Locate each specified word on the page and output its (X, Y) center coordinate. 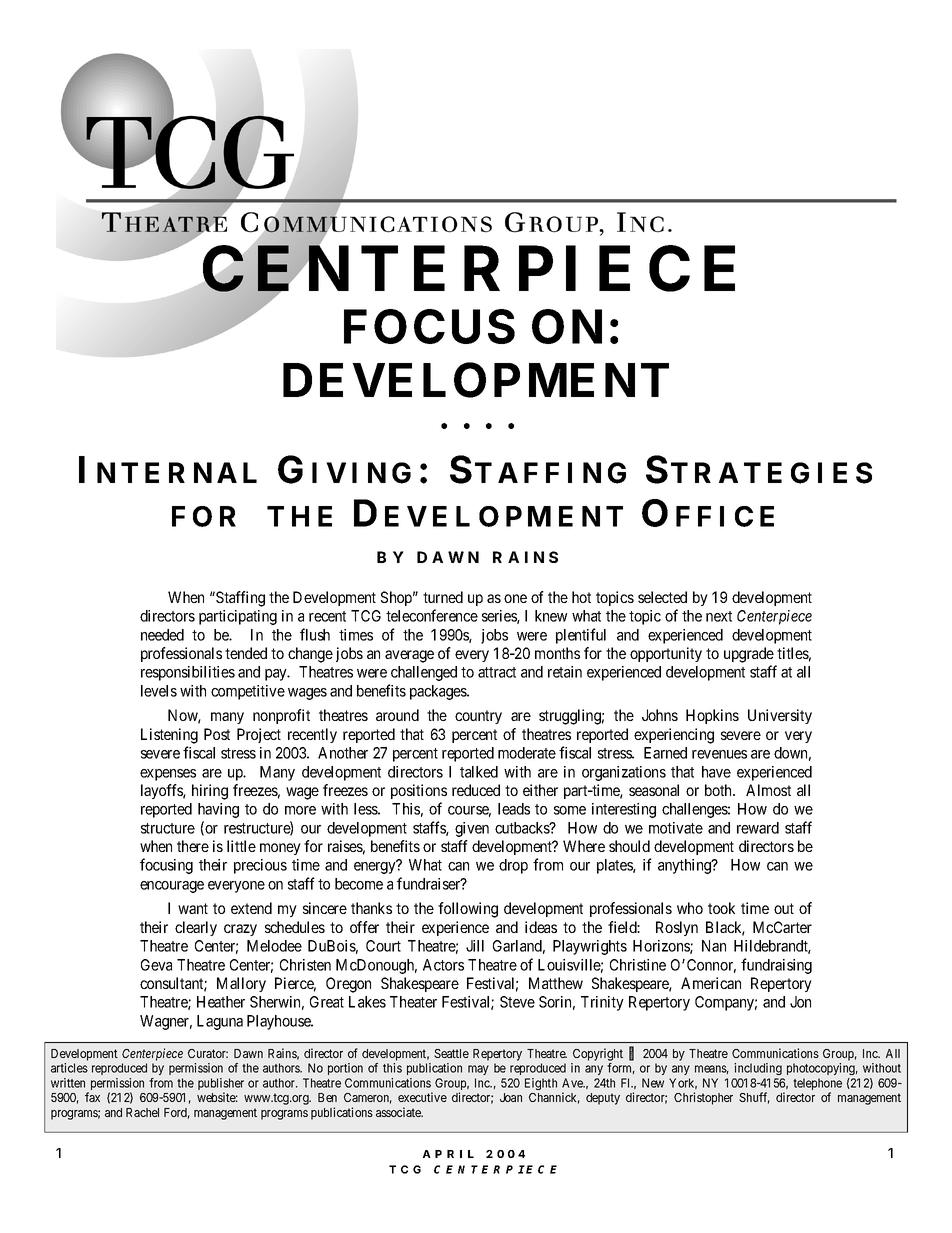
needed (162, 635)
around (397, 715)
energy (376, 867)
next (719, 616)
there (193, 846)
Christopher (703, 1098)
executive (422, 1097)
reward (758, 828)
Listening (169, 736)
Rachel (142, 1112)
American (711, 983)
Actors (443, 965)
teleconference (432, 615)
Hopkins (712, 716)
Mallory (241, 984)
